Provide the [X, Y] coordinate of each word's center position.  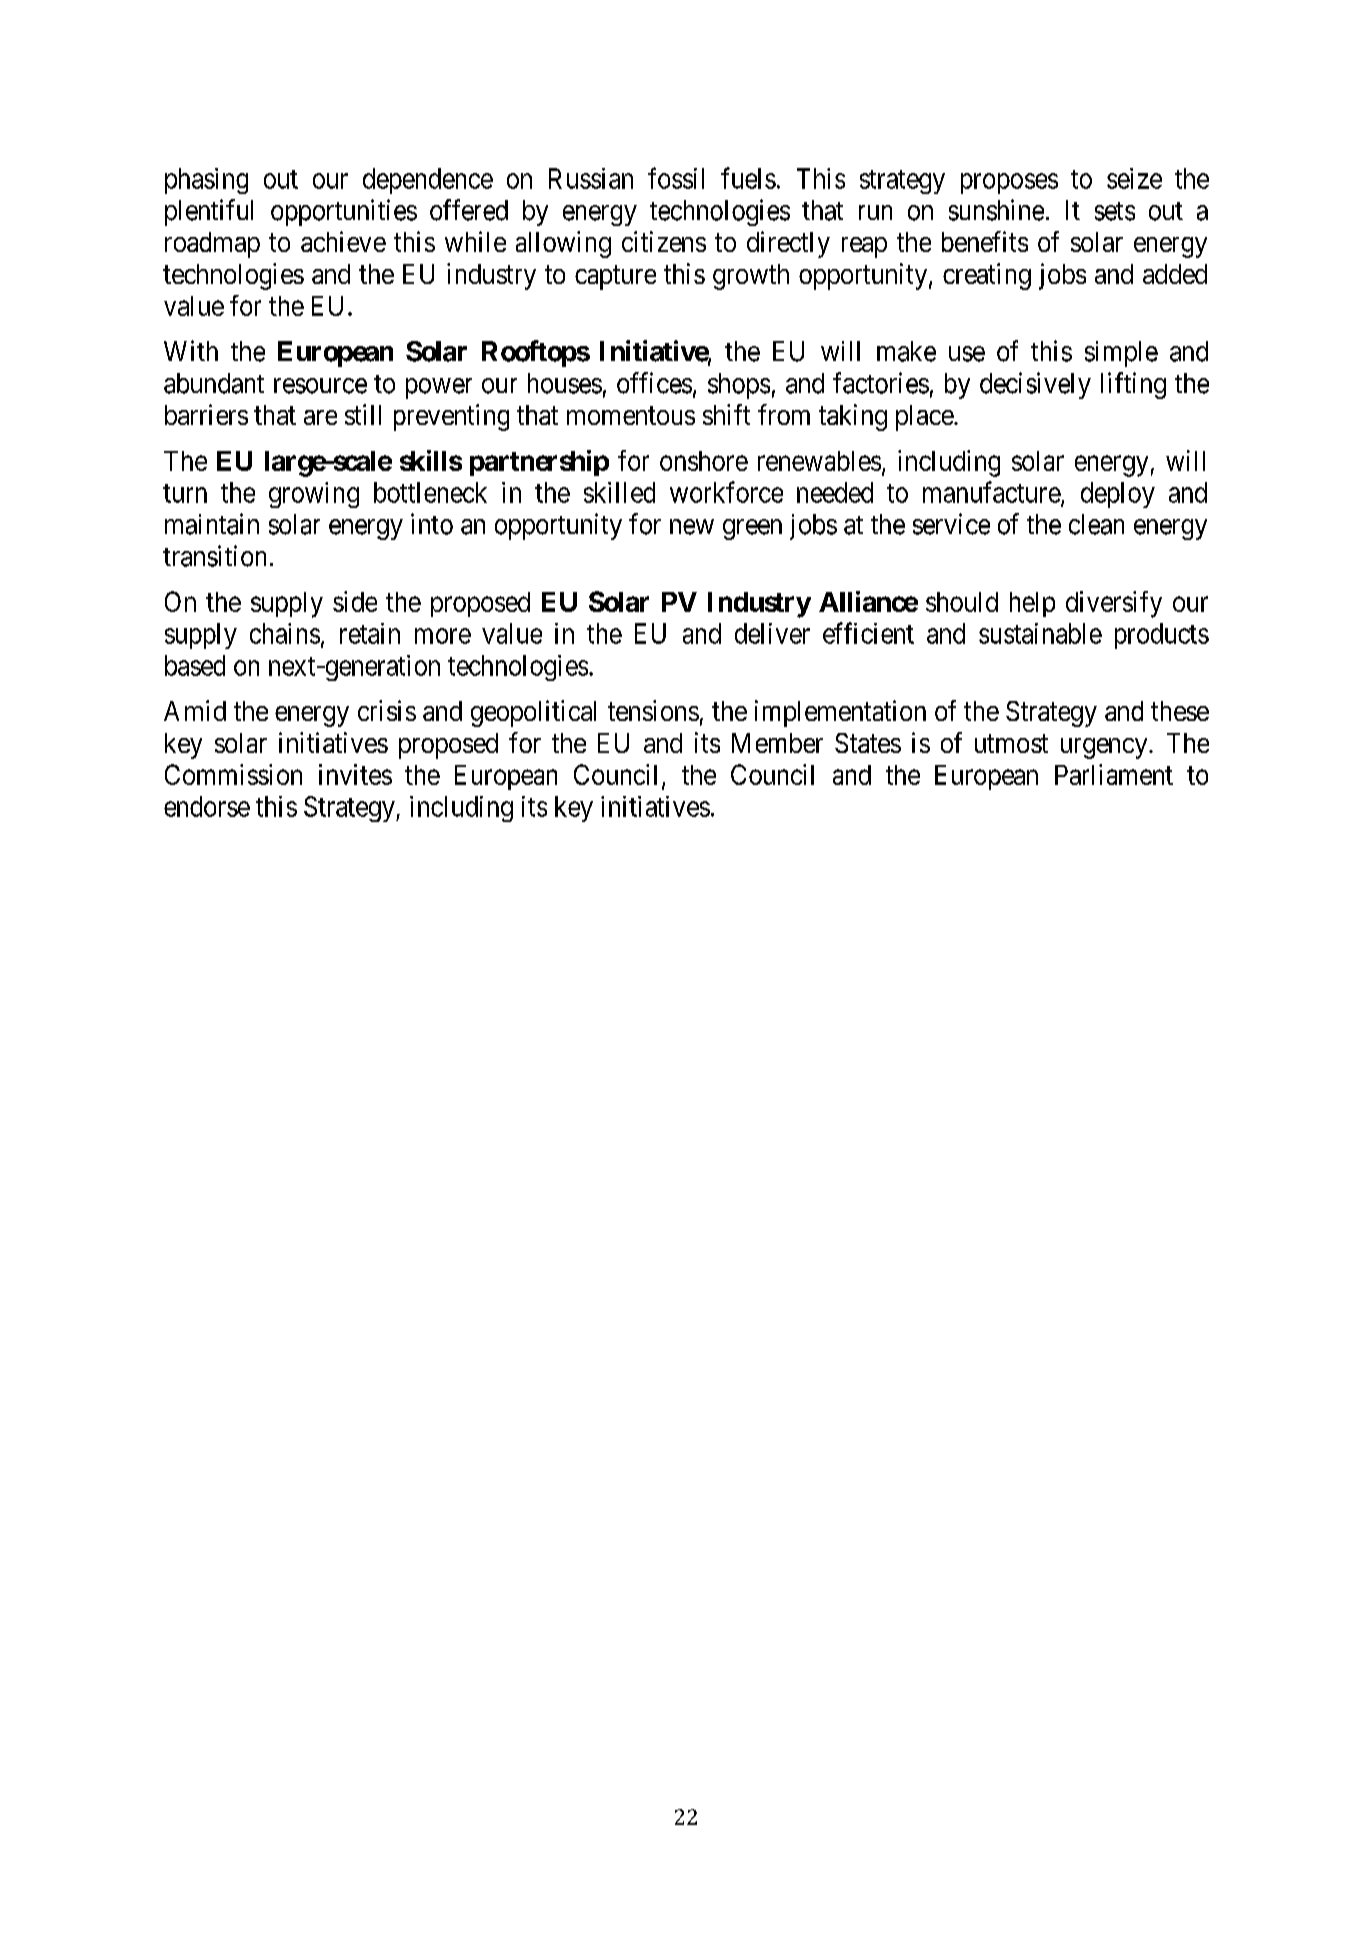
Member [777, 743]
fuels [748, 178]
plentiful [209, 212]
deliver [772, 633]
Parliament [1114, 774]
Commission [233, 774]
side [355, 601]
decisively [1035, 385]
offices [654, 383]
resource [320, 386]
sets [1115, 211]
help [1032, 604]
